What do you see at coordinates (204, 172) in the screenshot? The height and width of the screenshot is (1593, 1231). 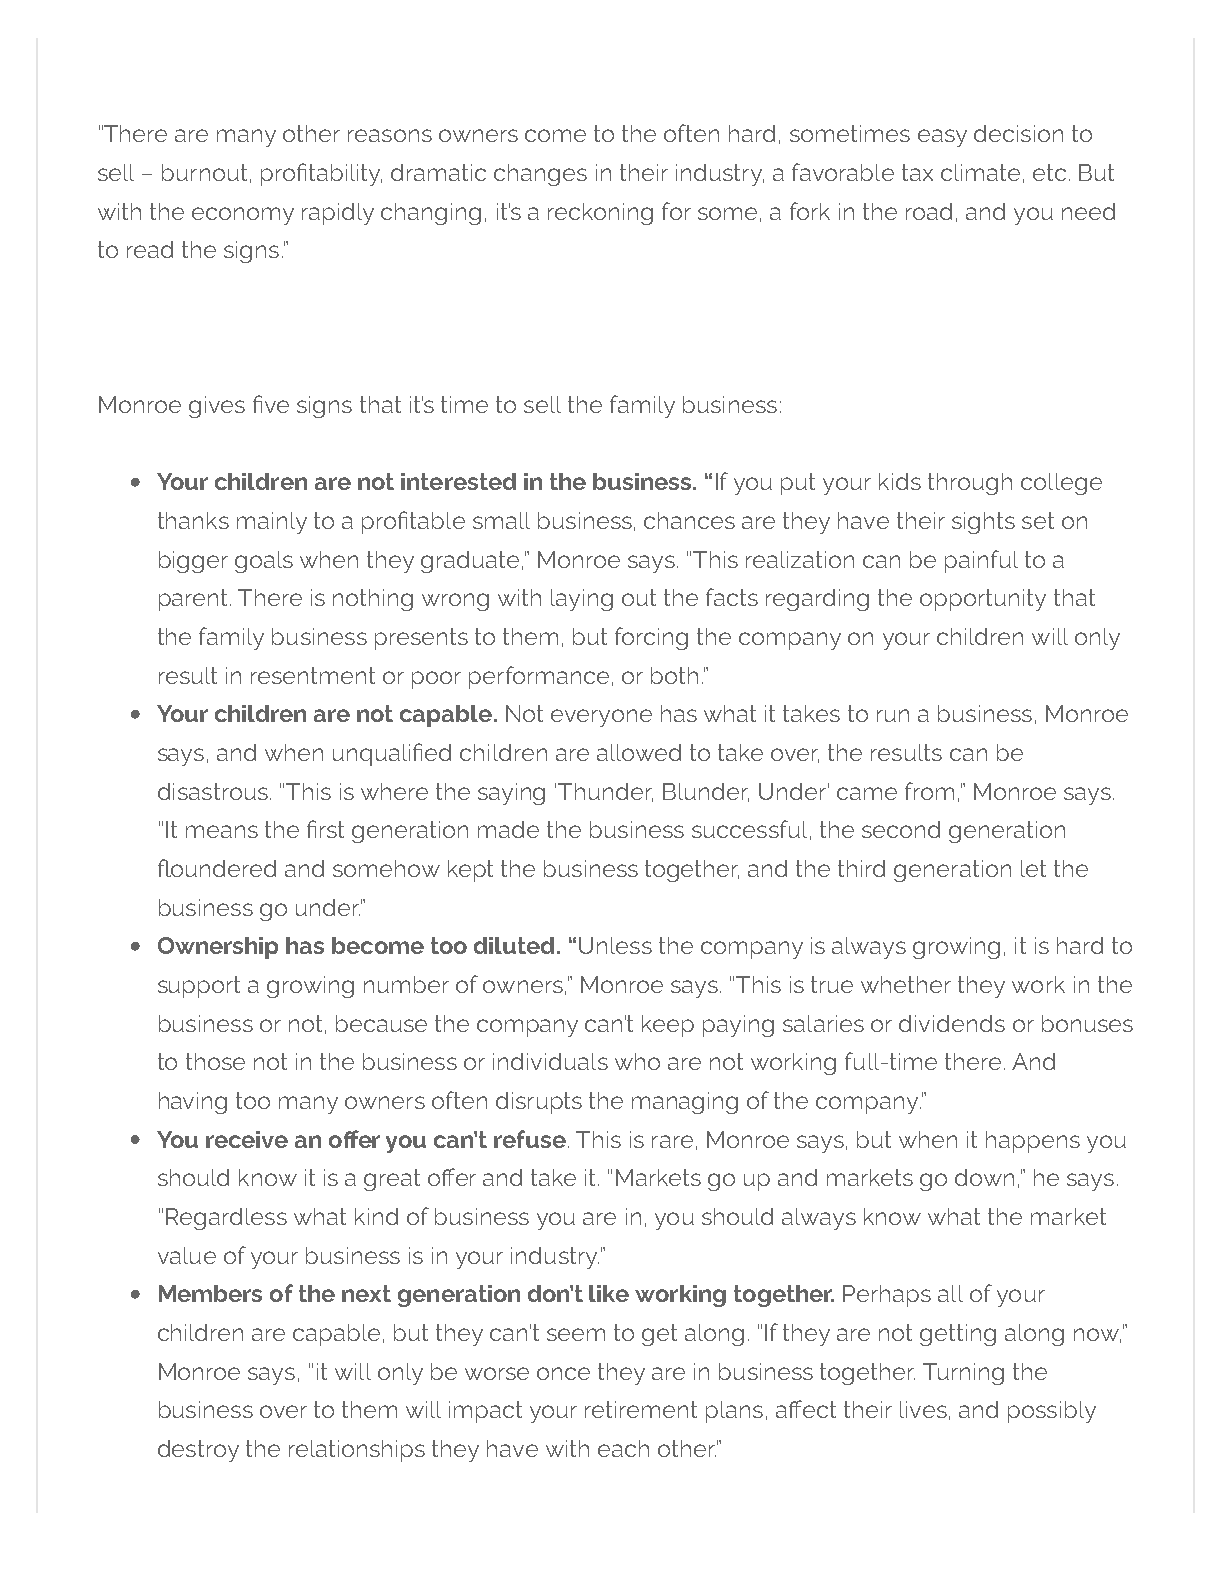 I see `burnout` at bounding box center [204, 172].
